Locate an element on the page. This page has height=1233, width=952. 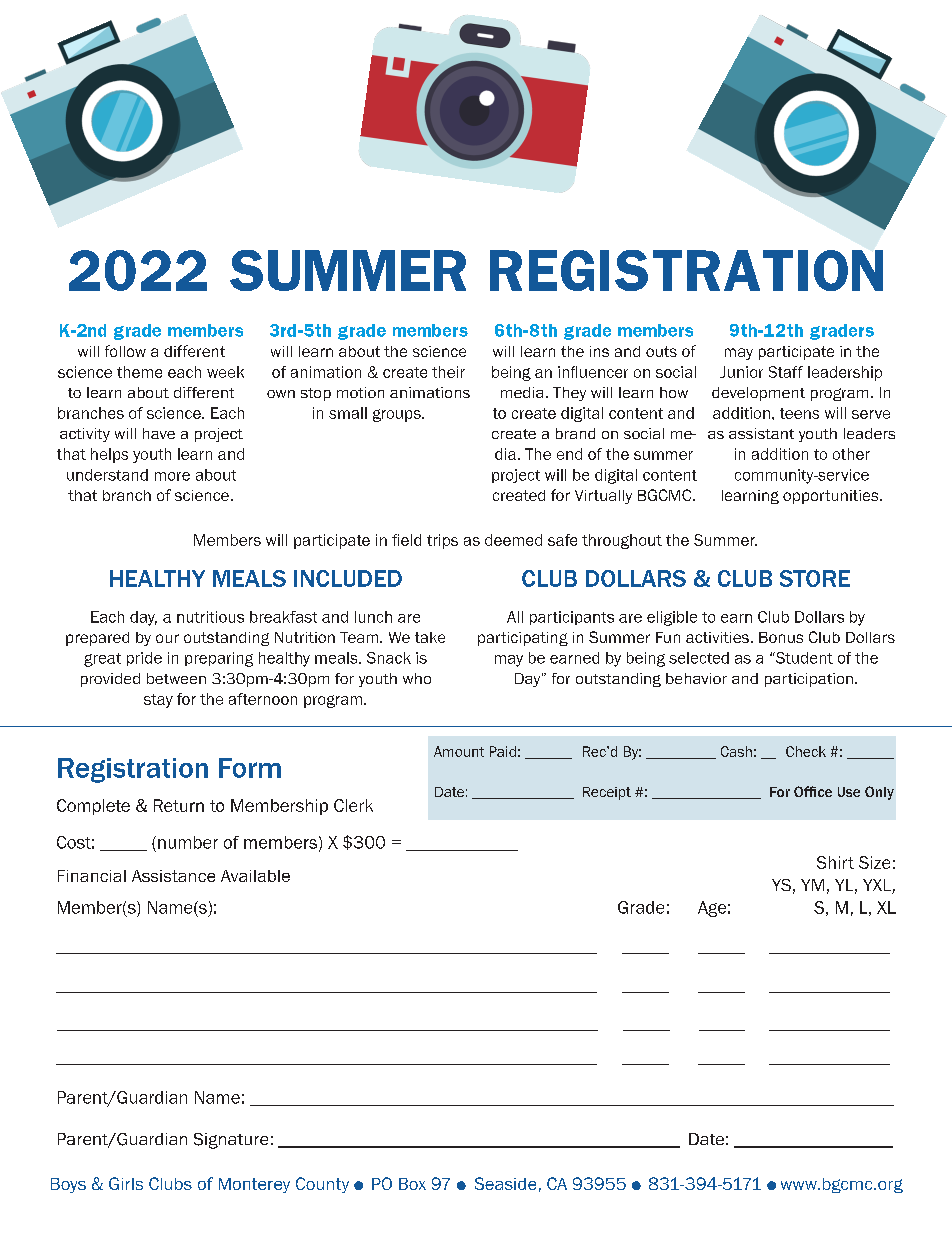
their is located at coordinates (448, 372).
